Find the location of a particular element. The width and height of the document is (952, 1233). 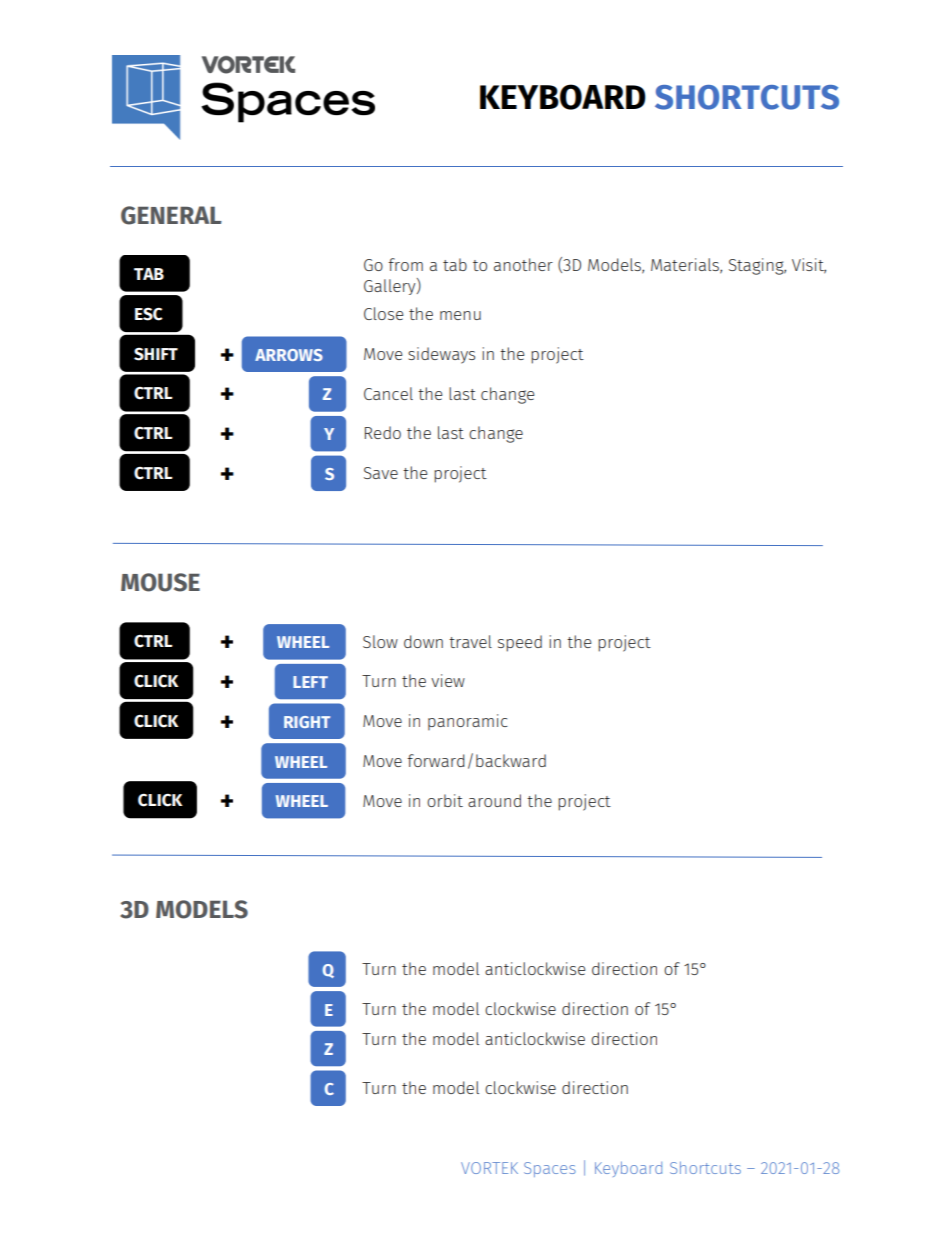

from is located at coordinates (405, 264).
